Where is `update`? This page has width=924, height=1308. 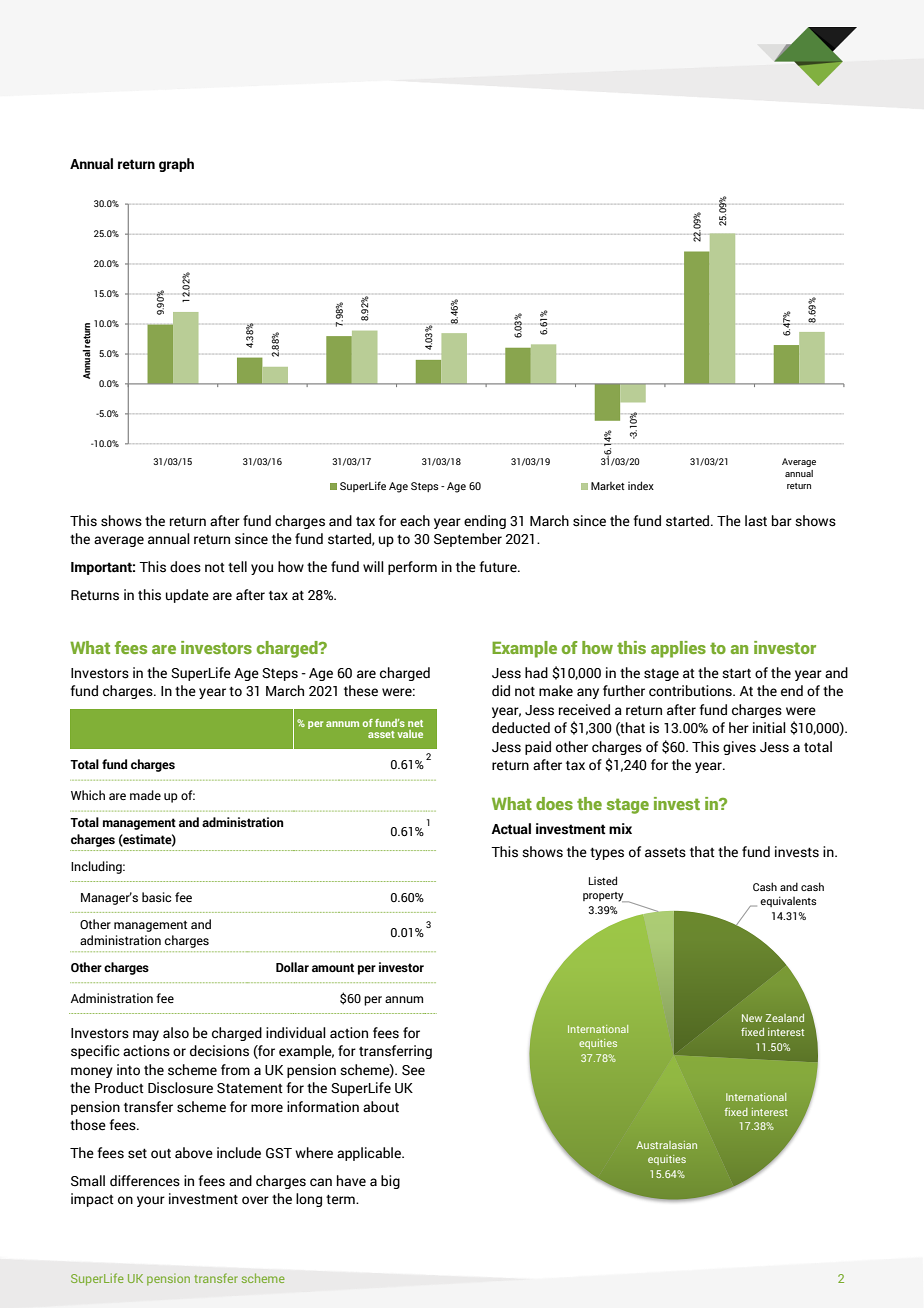 update is located at coordinates (187, 596).
